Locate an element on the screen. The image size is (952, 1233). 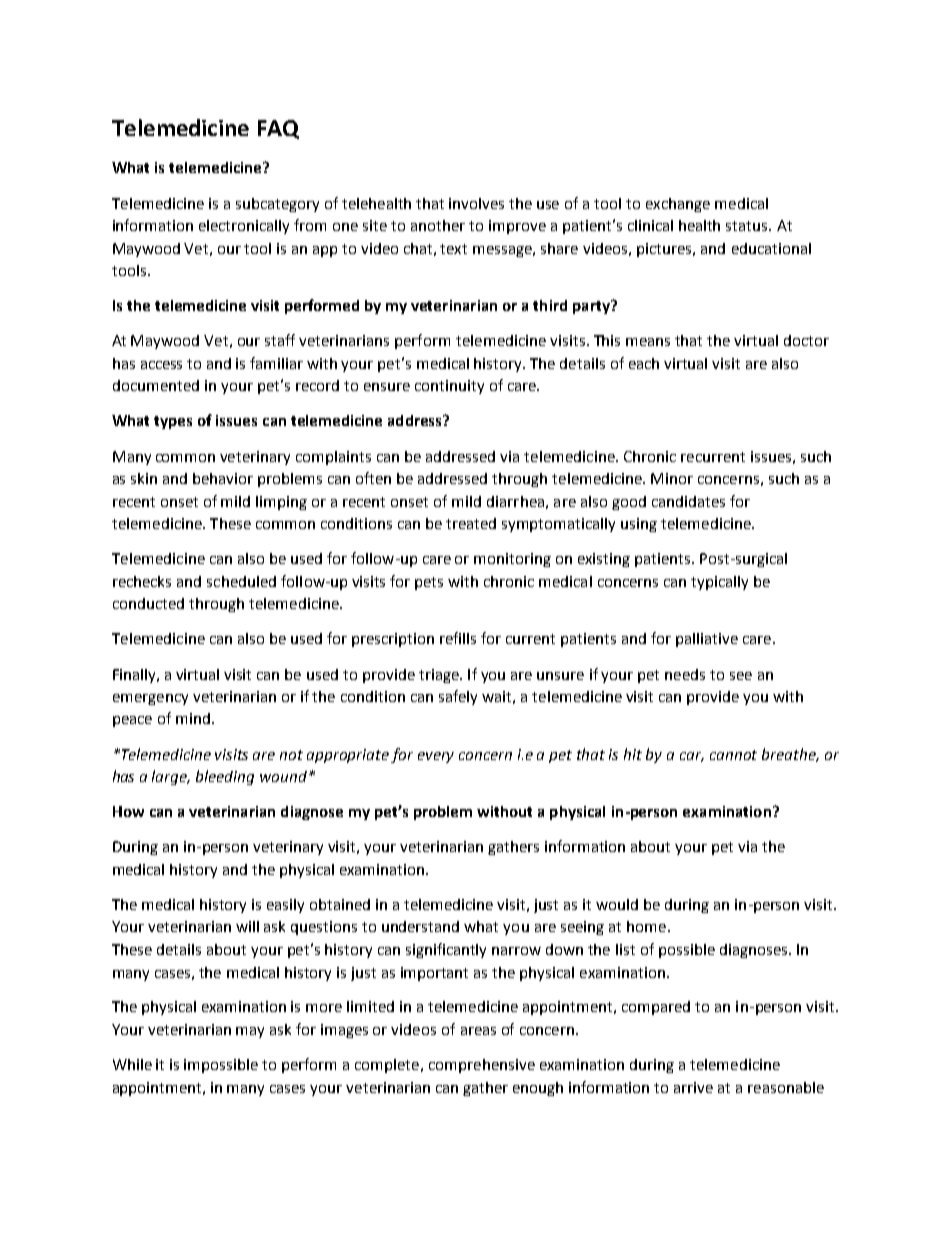
exchange is located at coordinates (678, 205).
